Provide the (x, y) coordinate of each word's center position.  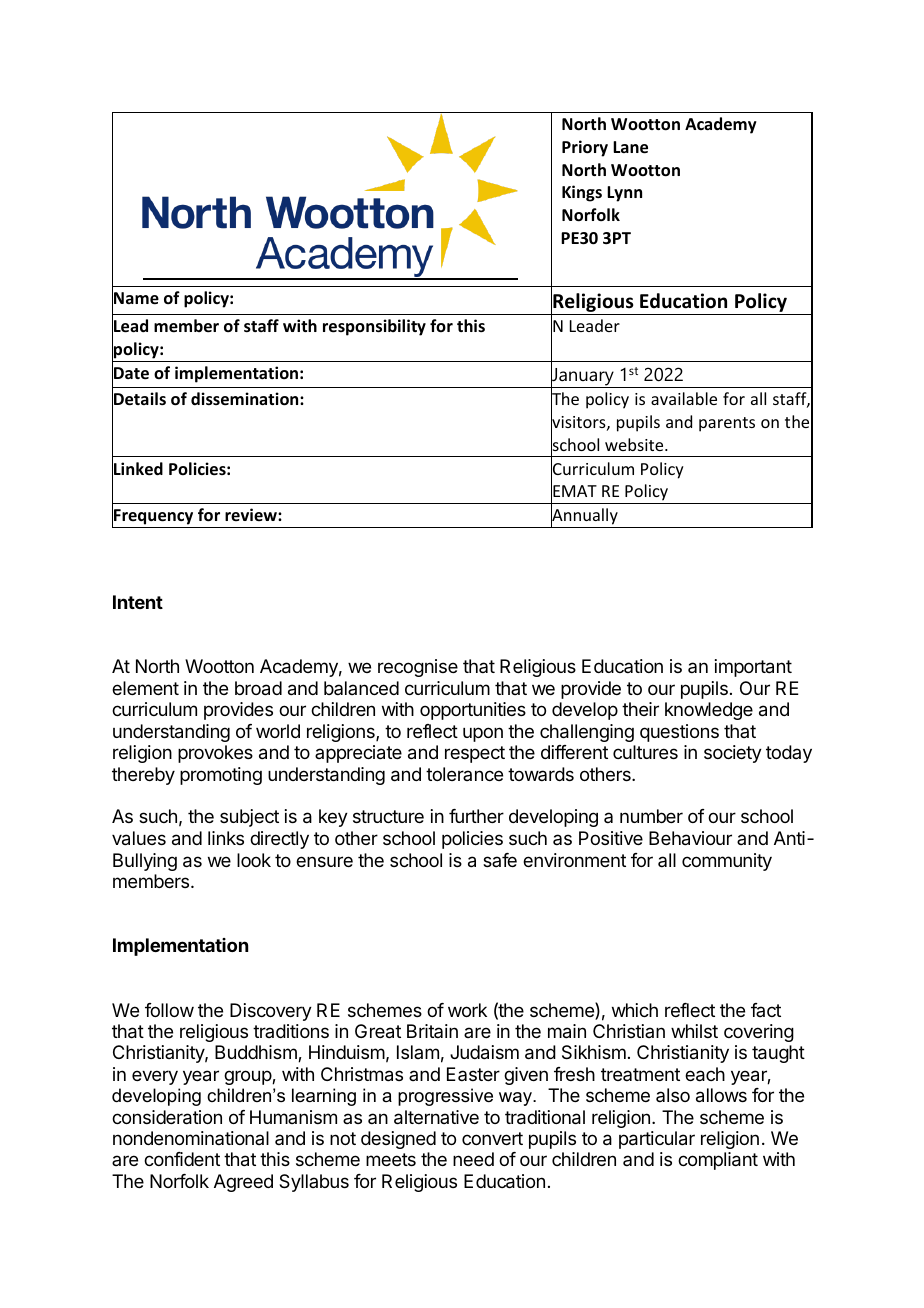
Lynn (624, 194)
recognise (418, 668)
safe (500, 860)
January (583, 377)
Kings (582, 193)
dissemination (246, 399)
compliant (718, 1161)
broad (258, 688)
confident (182, 1159)
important (753, 668)
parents (727, 424)
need (473, 1159)
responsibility (374, 327)
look (254, 860)
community (727, 862)
